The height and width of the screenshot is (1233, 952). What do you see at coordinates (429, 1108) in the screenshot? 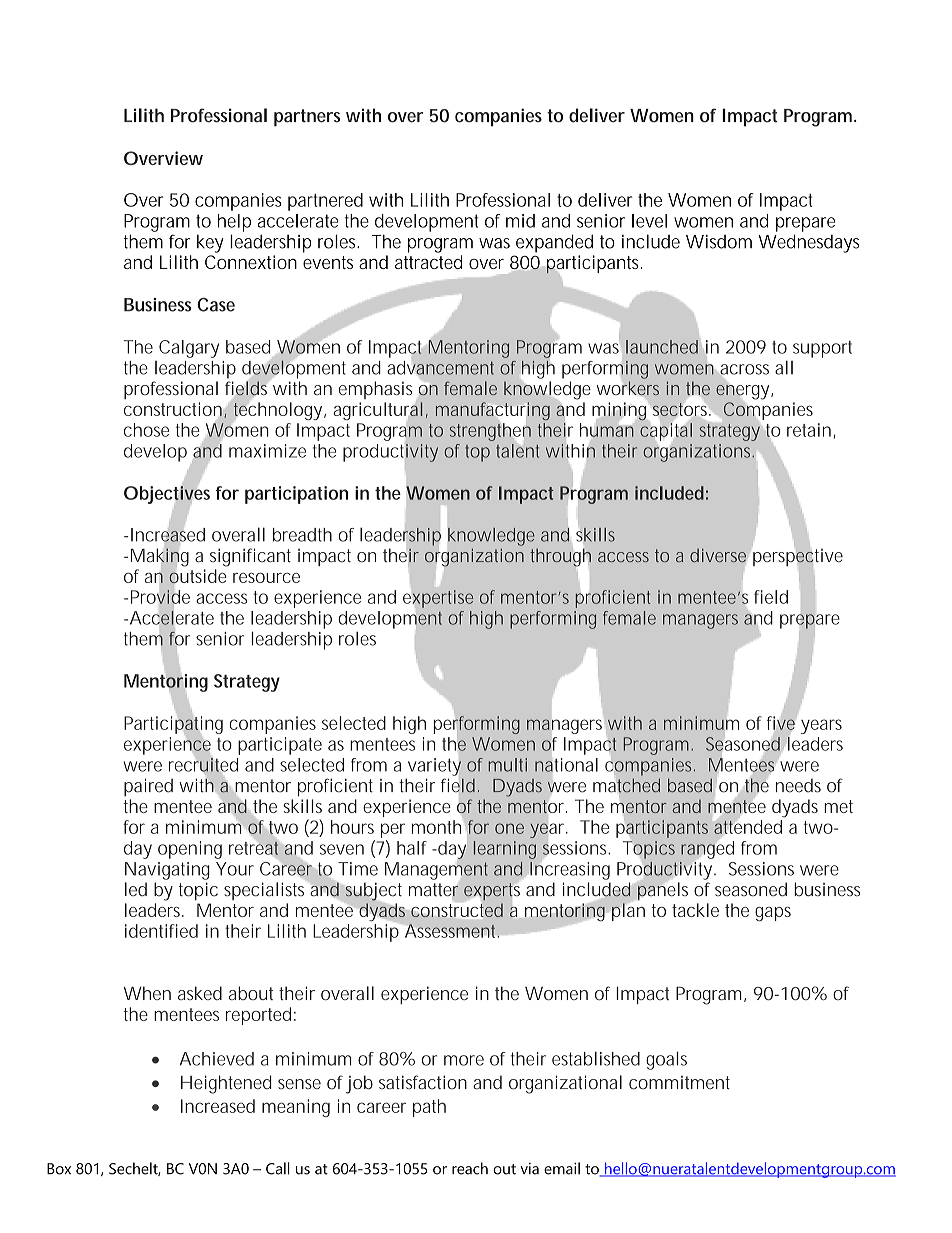
I see `path` at bounding box center [429, 1108].
